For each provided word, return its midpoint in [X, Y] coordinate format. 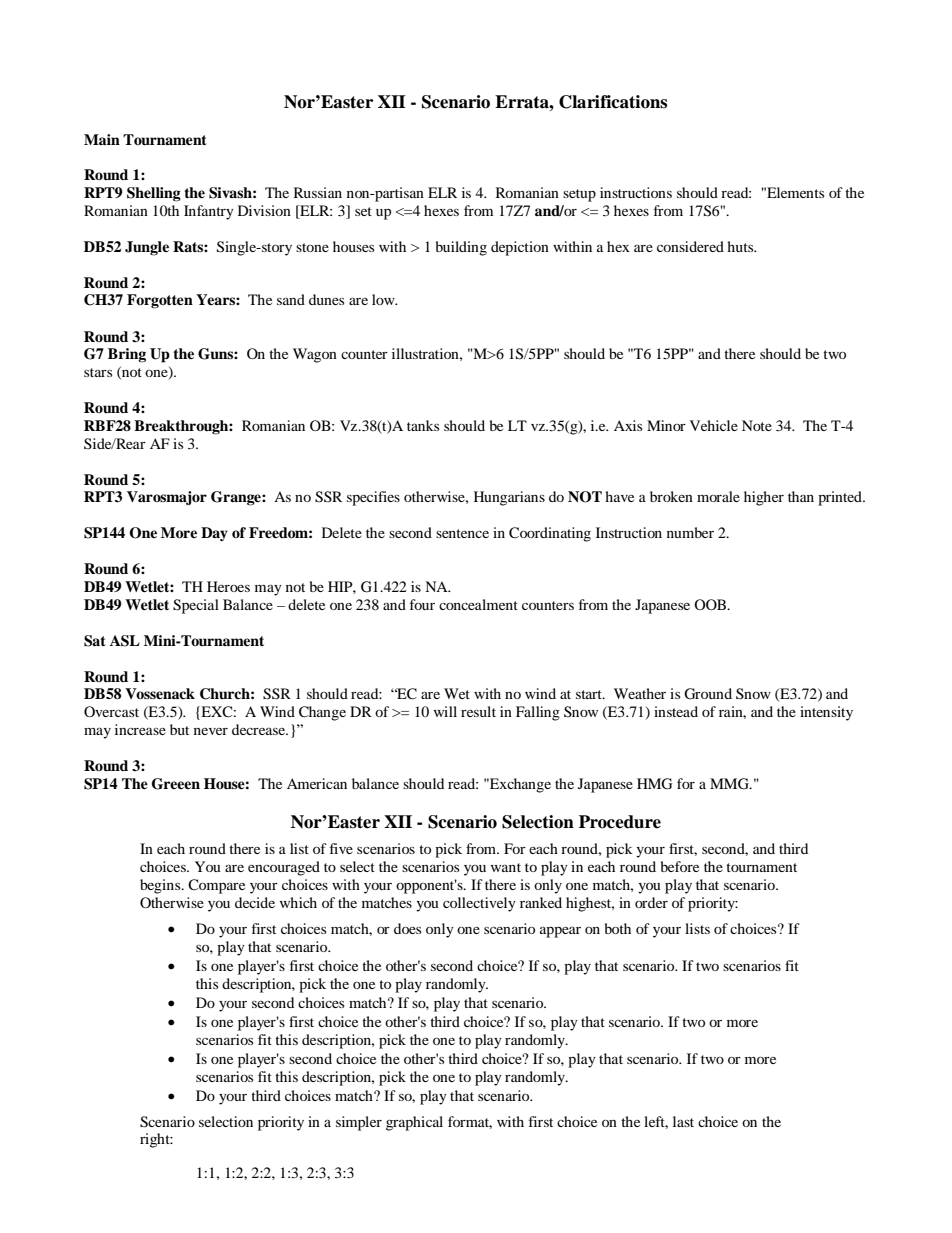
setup [579, 195]
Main [102, 139]
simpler [359, 1123]
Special [196, 606]
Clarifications [613, 102]
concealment [478, 604]
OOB [711, 604]
